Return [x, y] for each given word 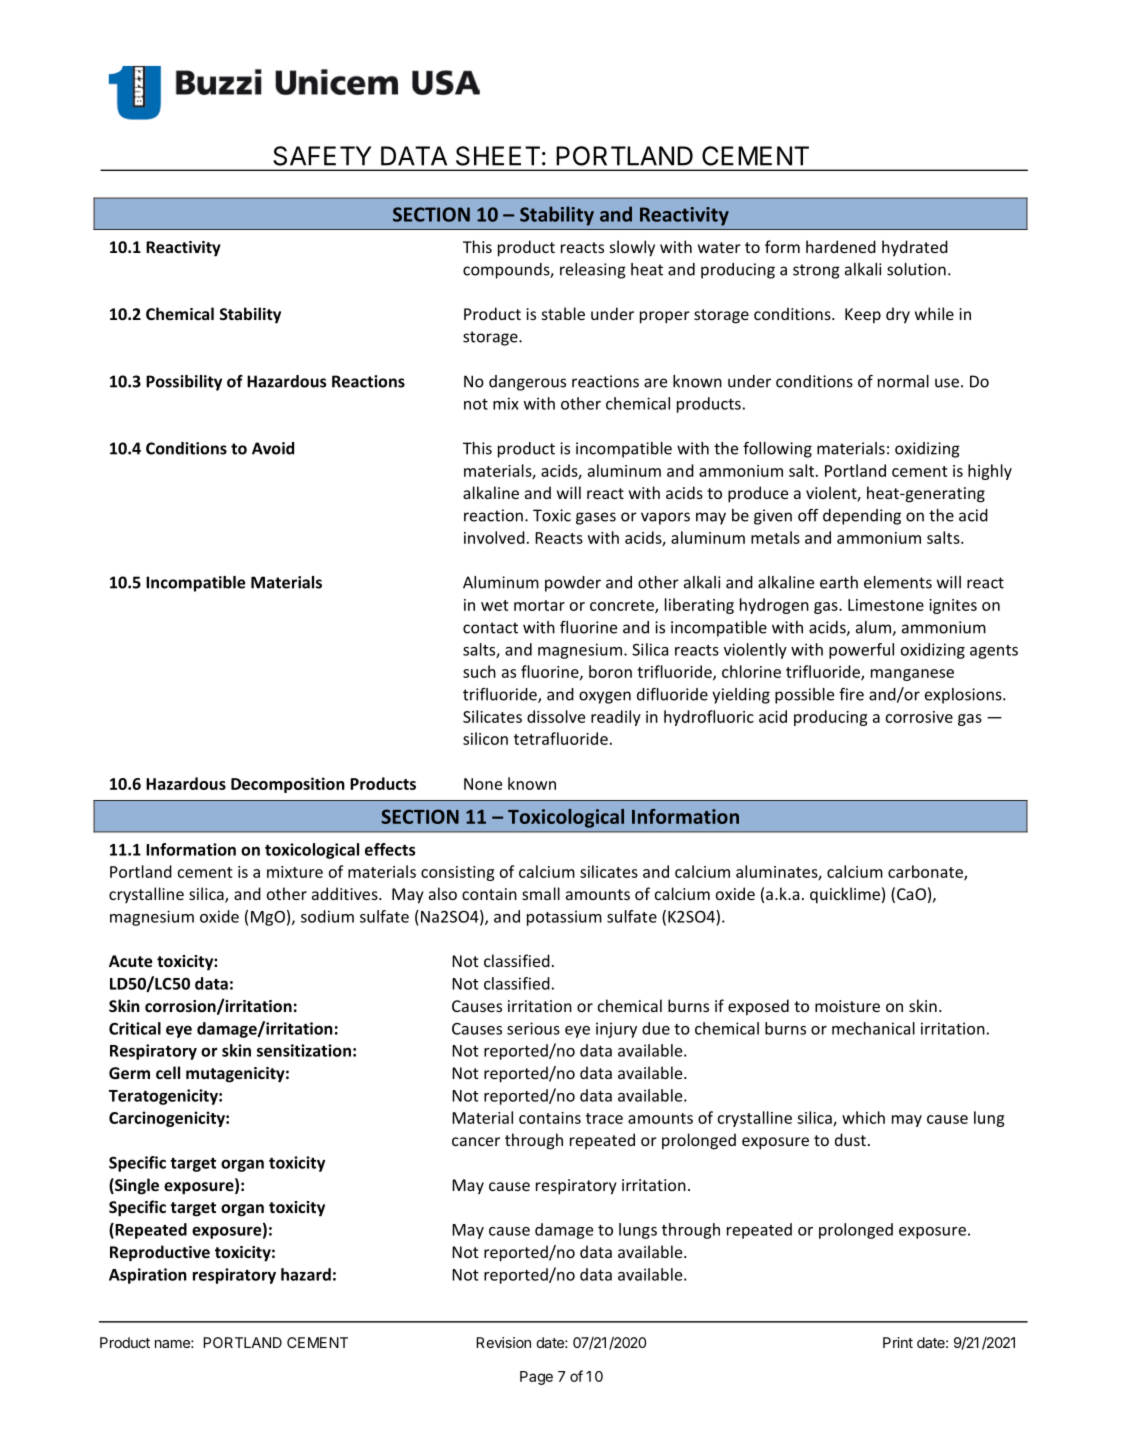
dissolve [556, 716]
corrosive [919, 717]
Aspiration [148, 1276]
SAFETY [322, 156]
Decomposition [288, 785]
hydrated [915, 248]
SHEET [498, 156]
